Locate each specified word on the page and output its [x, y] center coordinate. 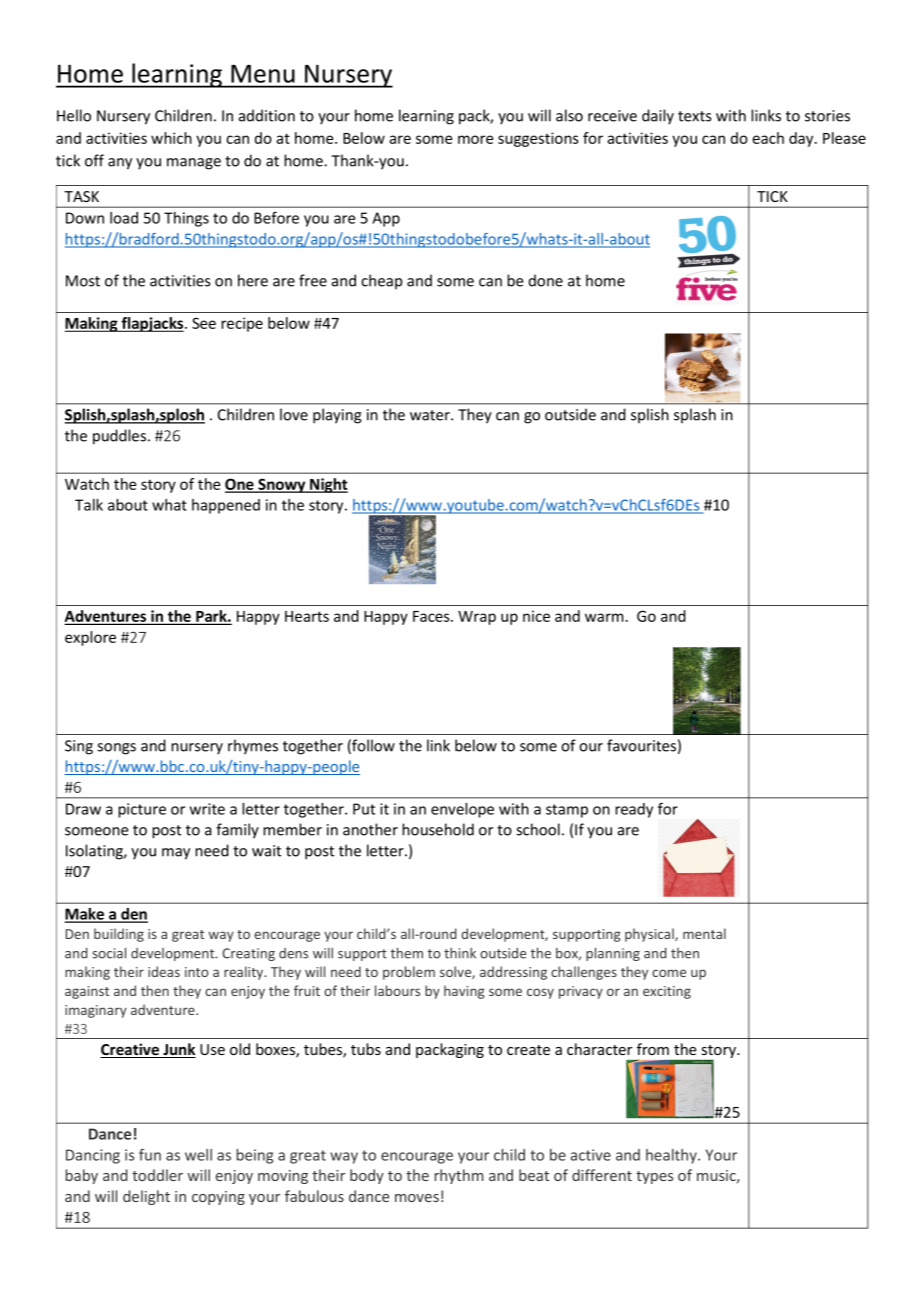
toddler [157, 1175]
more [475, 139]
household [438, 829]
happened [226, 506]
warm [604, 617]
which [171, 138]
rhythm [459, 1176]
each [768, 138]
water [431, 415]
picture [142, 810]
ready [634, 810]
